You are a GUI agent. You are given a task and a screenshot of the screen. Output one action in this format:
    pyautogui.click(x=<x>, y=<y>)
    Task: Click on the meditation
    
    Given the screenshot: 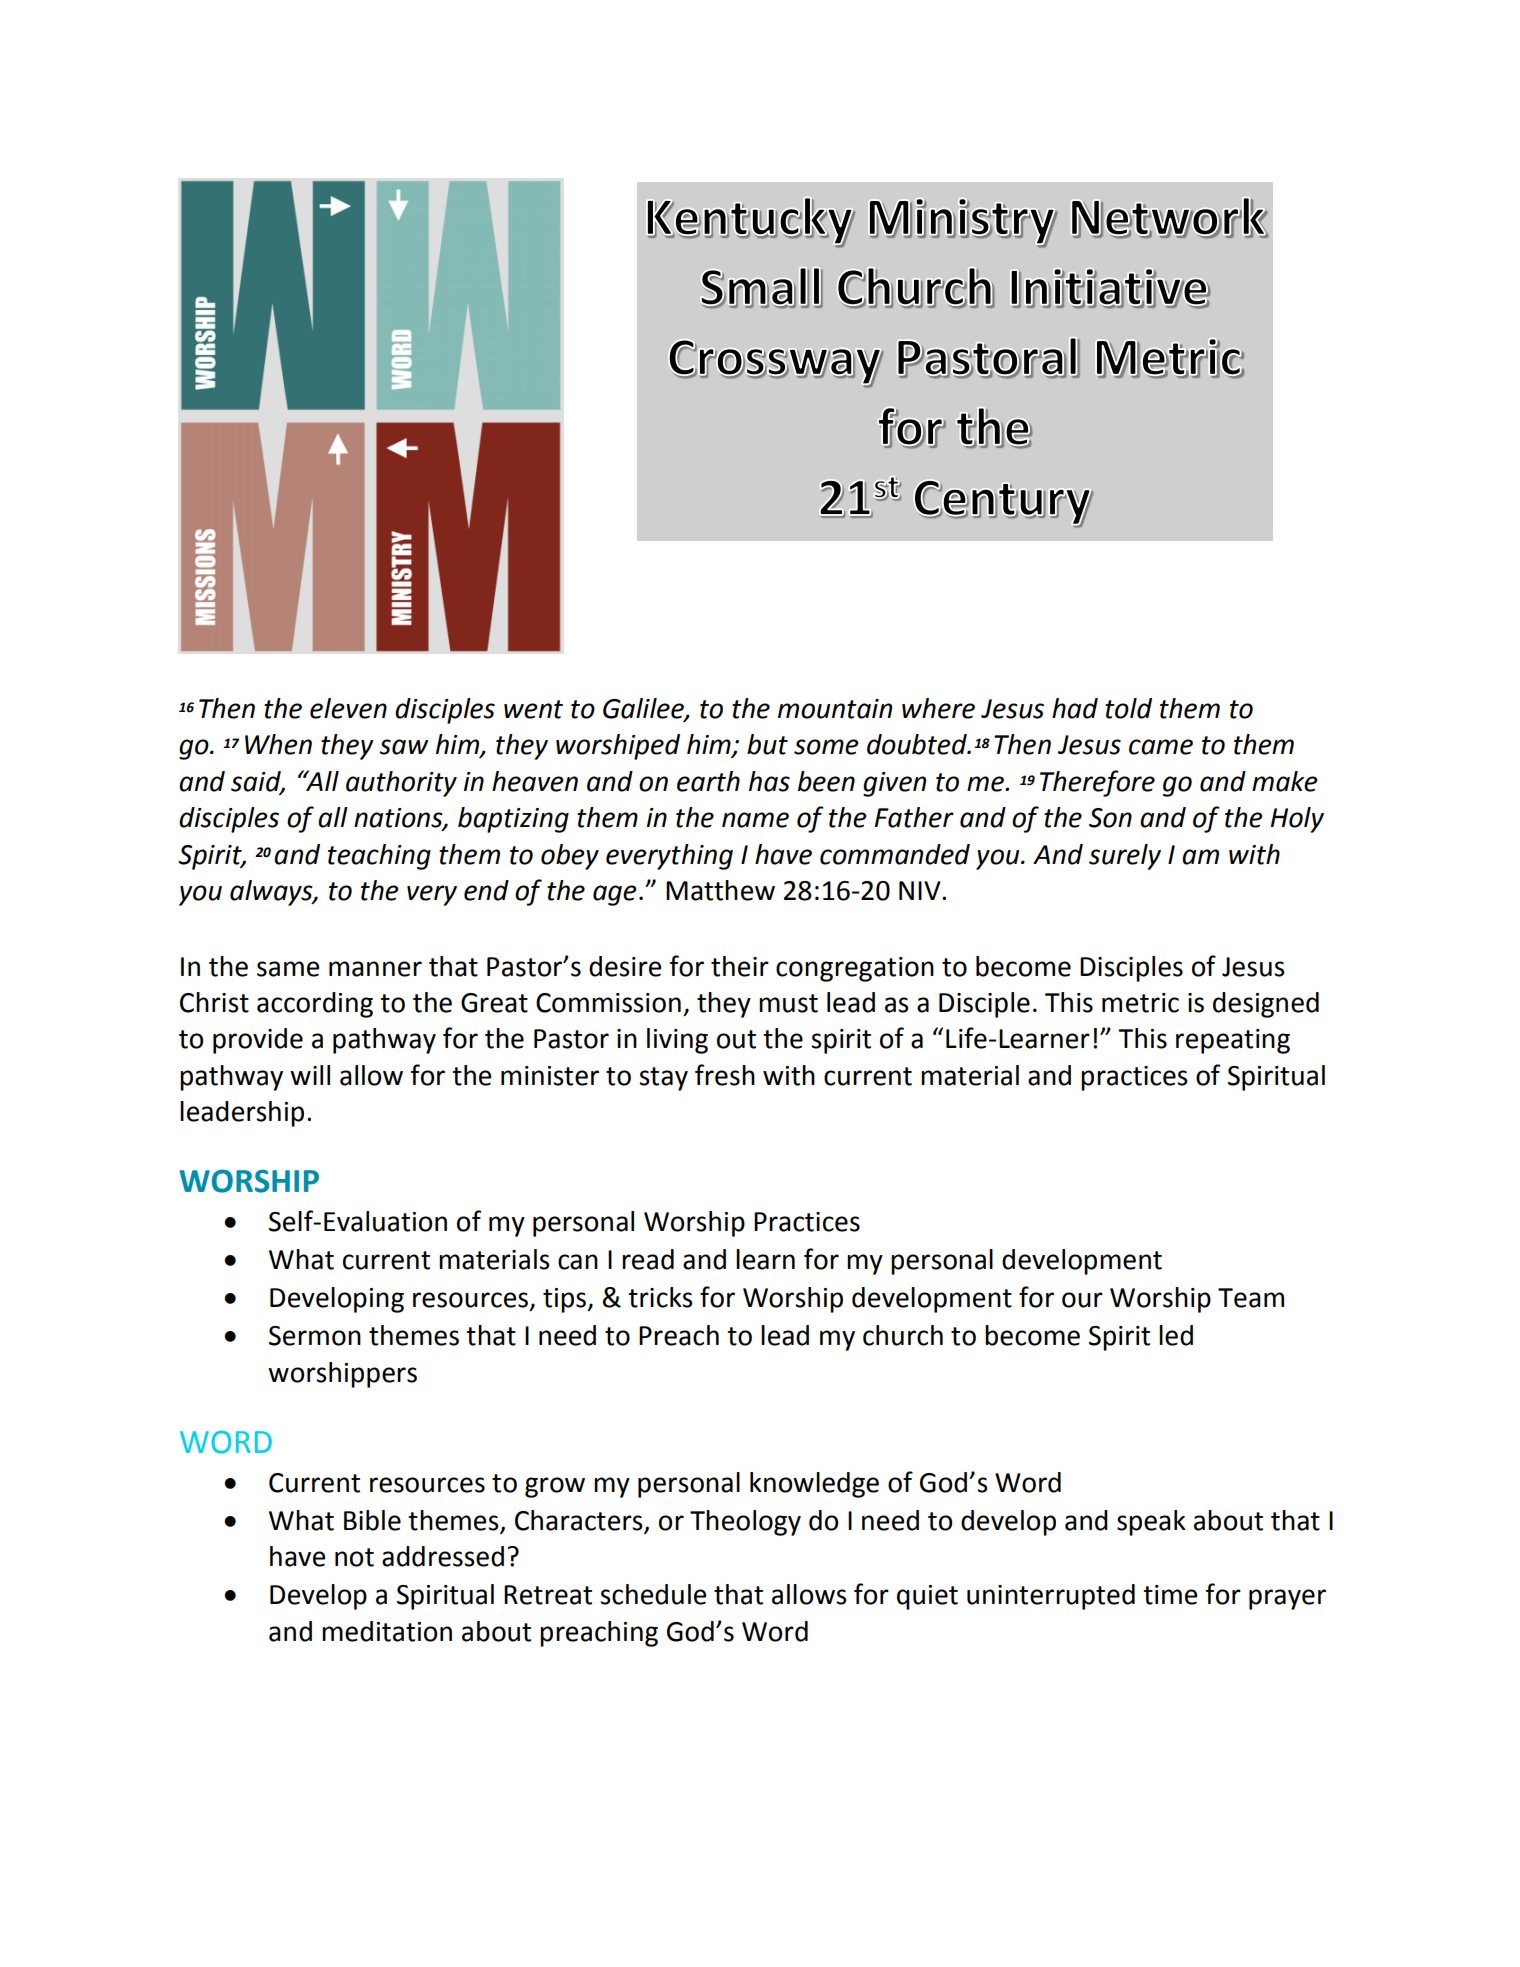 What is the action you would take?
    pyautogui.click(x=387, y=1631)
